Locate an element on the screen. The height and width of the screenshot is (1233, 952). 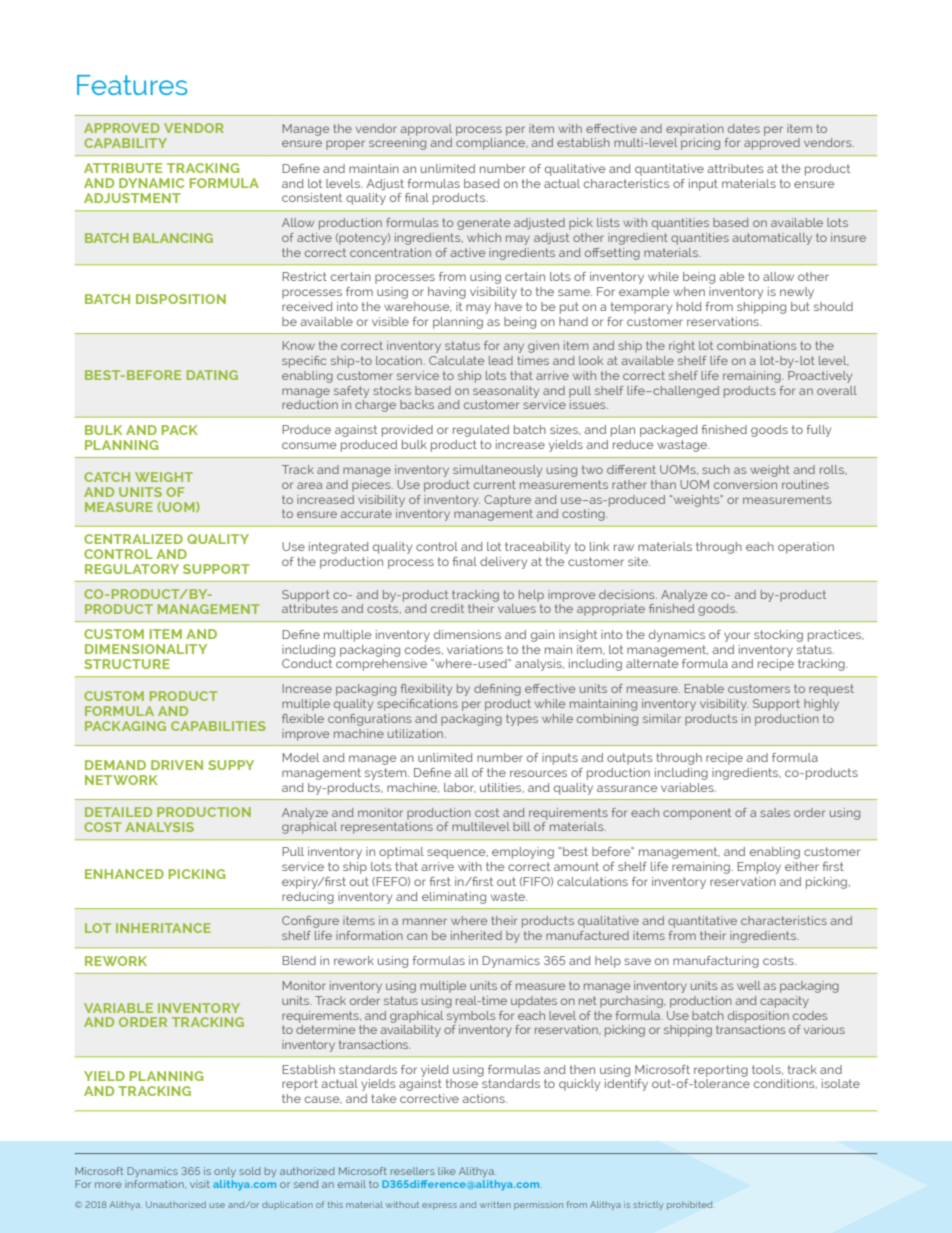
compliance is located at coordinates (492, 144).
